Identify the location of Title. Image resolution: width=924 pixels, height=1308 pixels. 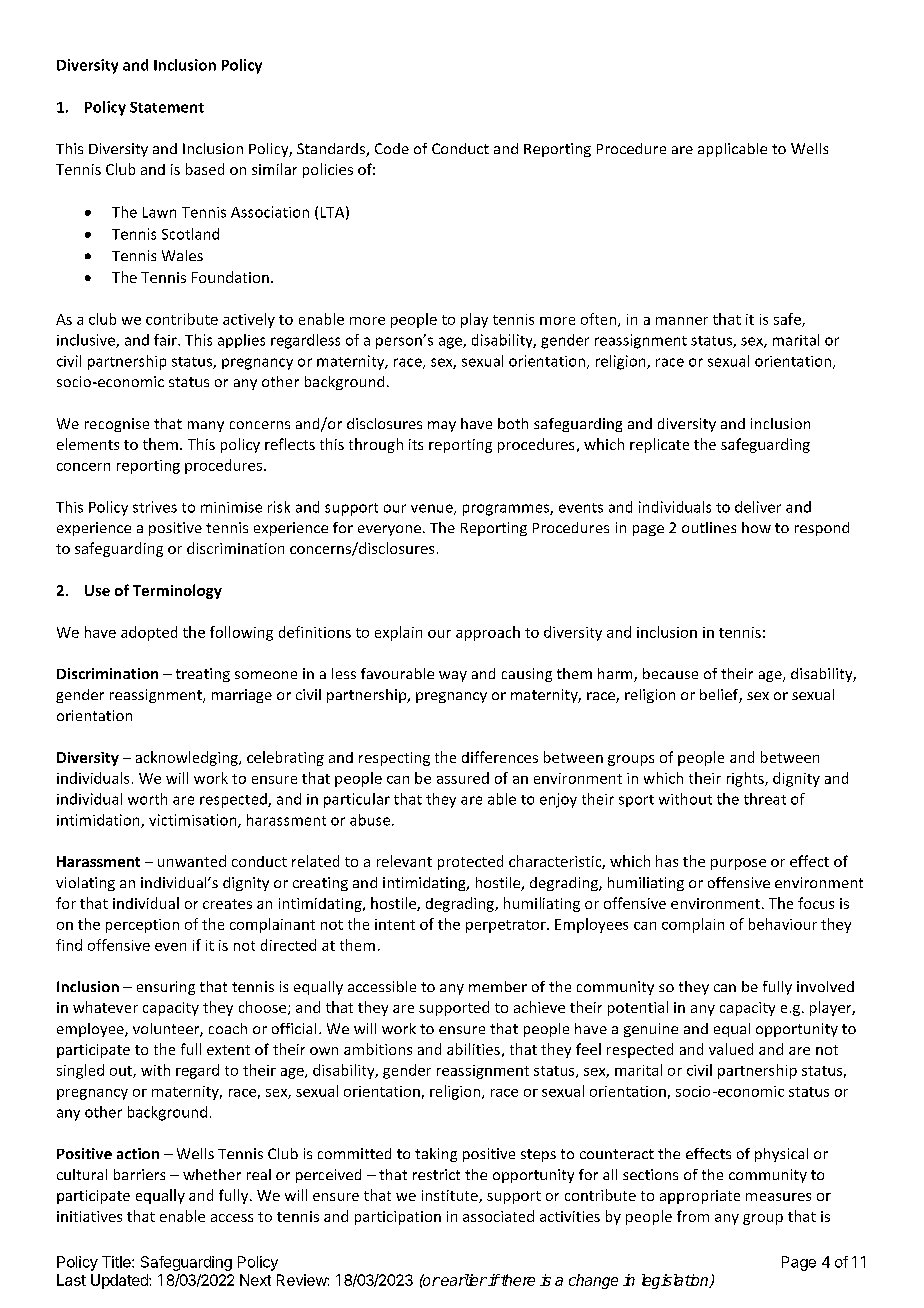
(117, 1262).
